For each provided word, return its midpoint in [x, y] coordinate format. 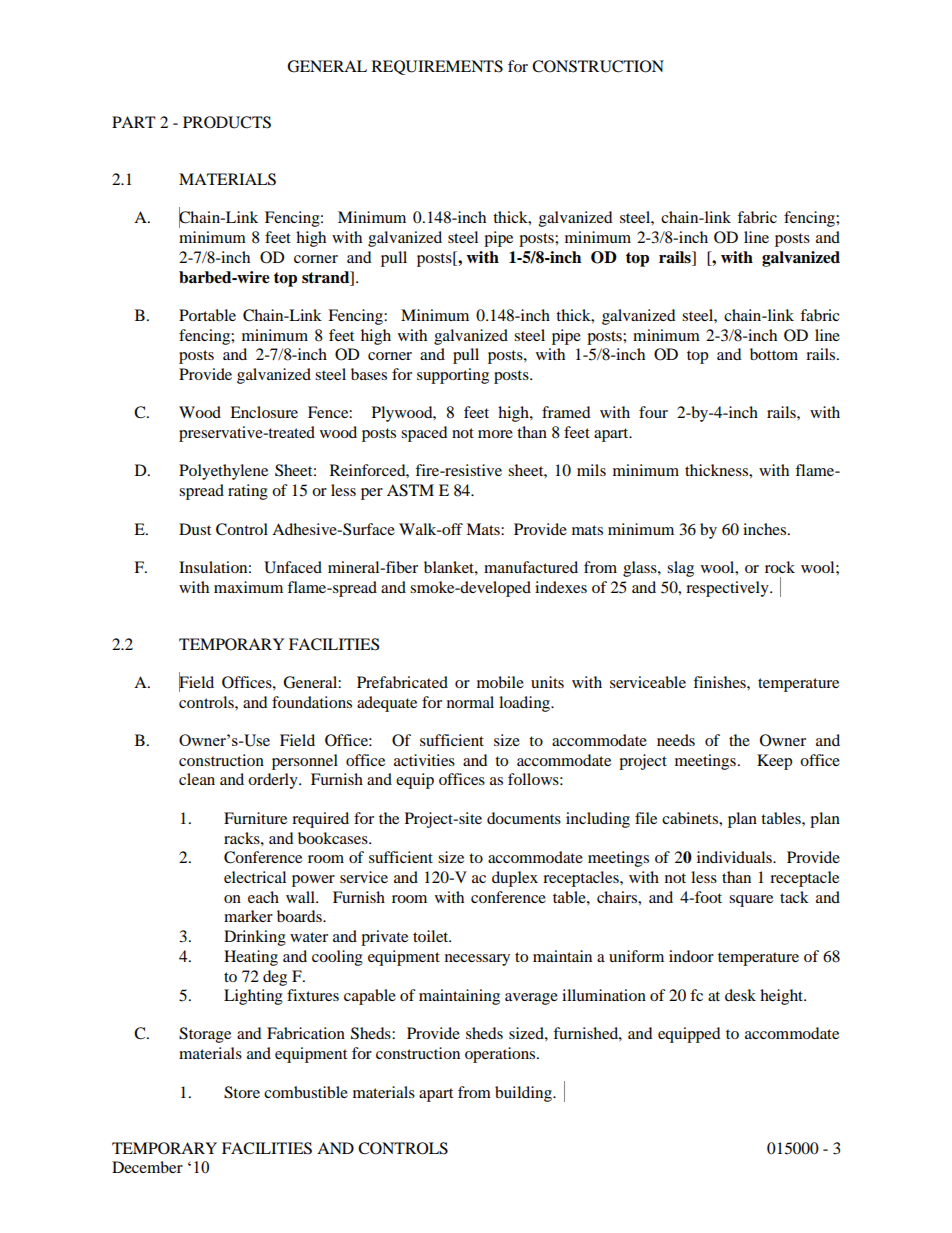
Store [242, 1092]
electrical [255, 877]
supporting [453, 376]
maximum [248, 587]
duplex [515, 879]
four [653, 412]
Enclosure [264, 412]
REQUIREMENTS [437, 67]
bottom [774, 354]
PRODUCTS [227, 122]
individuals [735, 857]
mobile [500, 682]
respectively [728, 589]
